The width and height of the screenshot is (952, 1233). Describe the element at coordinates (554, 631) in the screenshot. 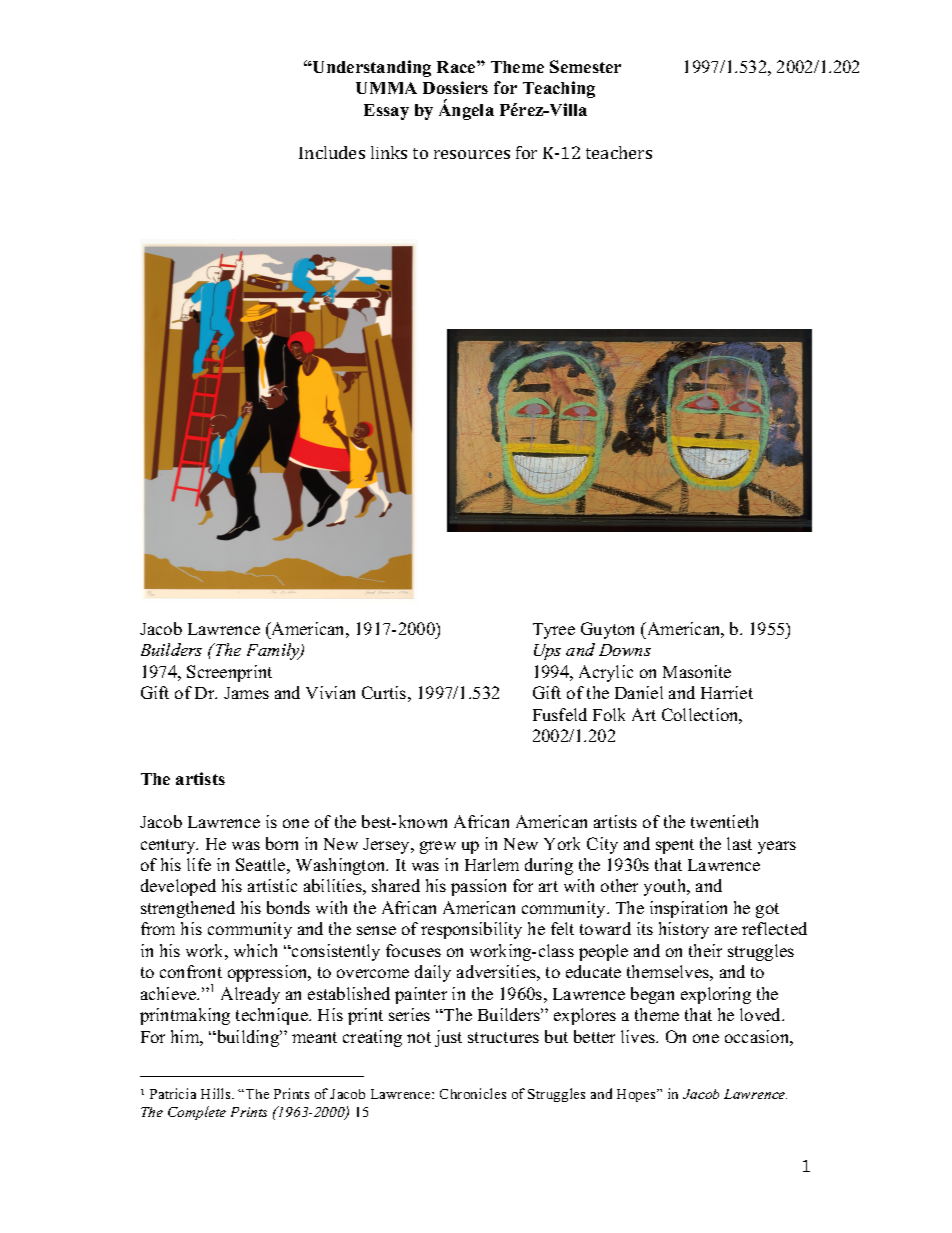

I see `Tyree` at that location.
